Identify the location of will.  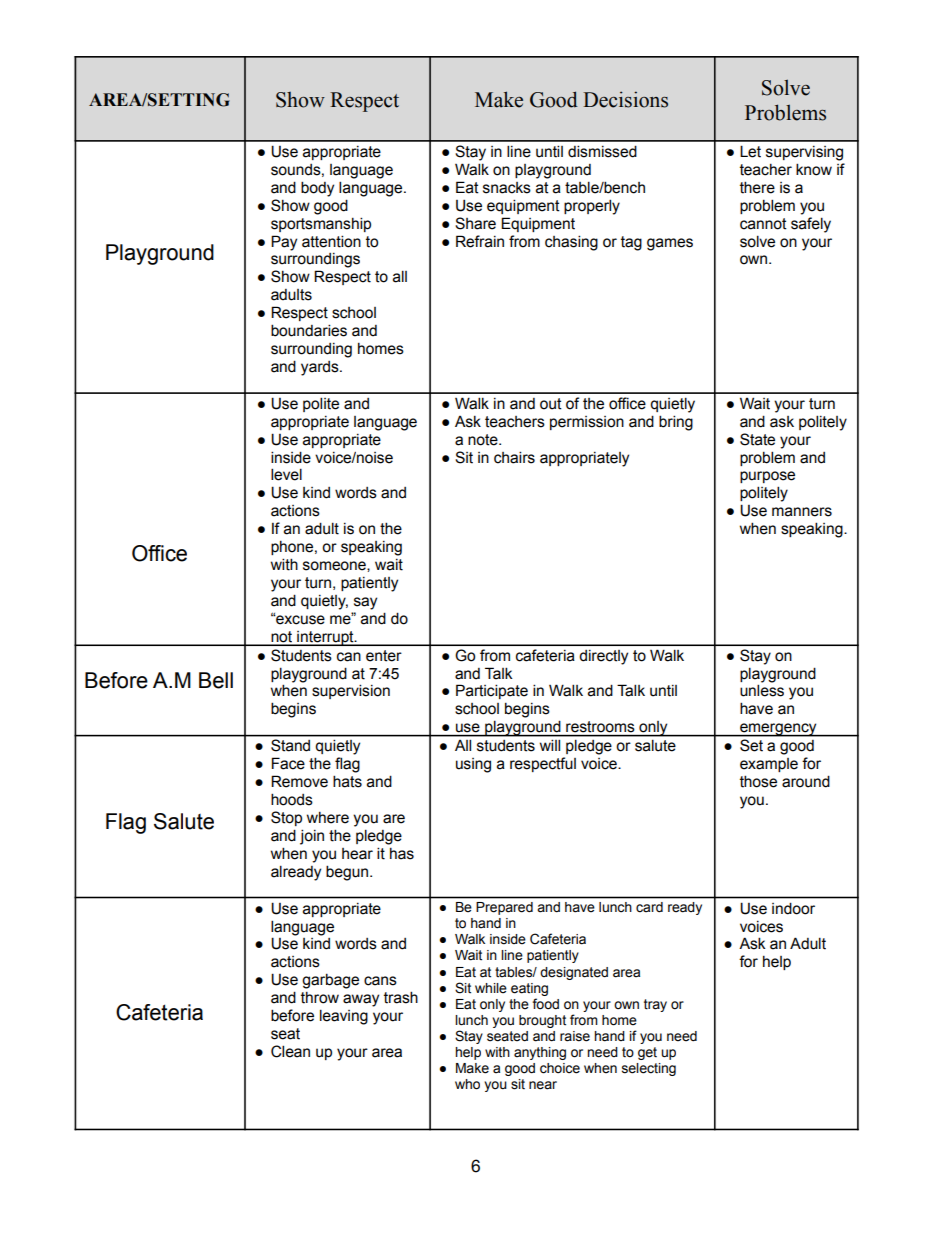
(550, 745).
